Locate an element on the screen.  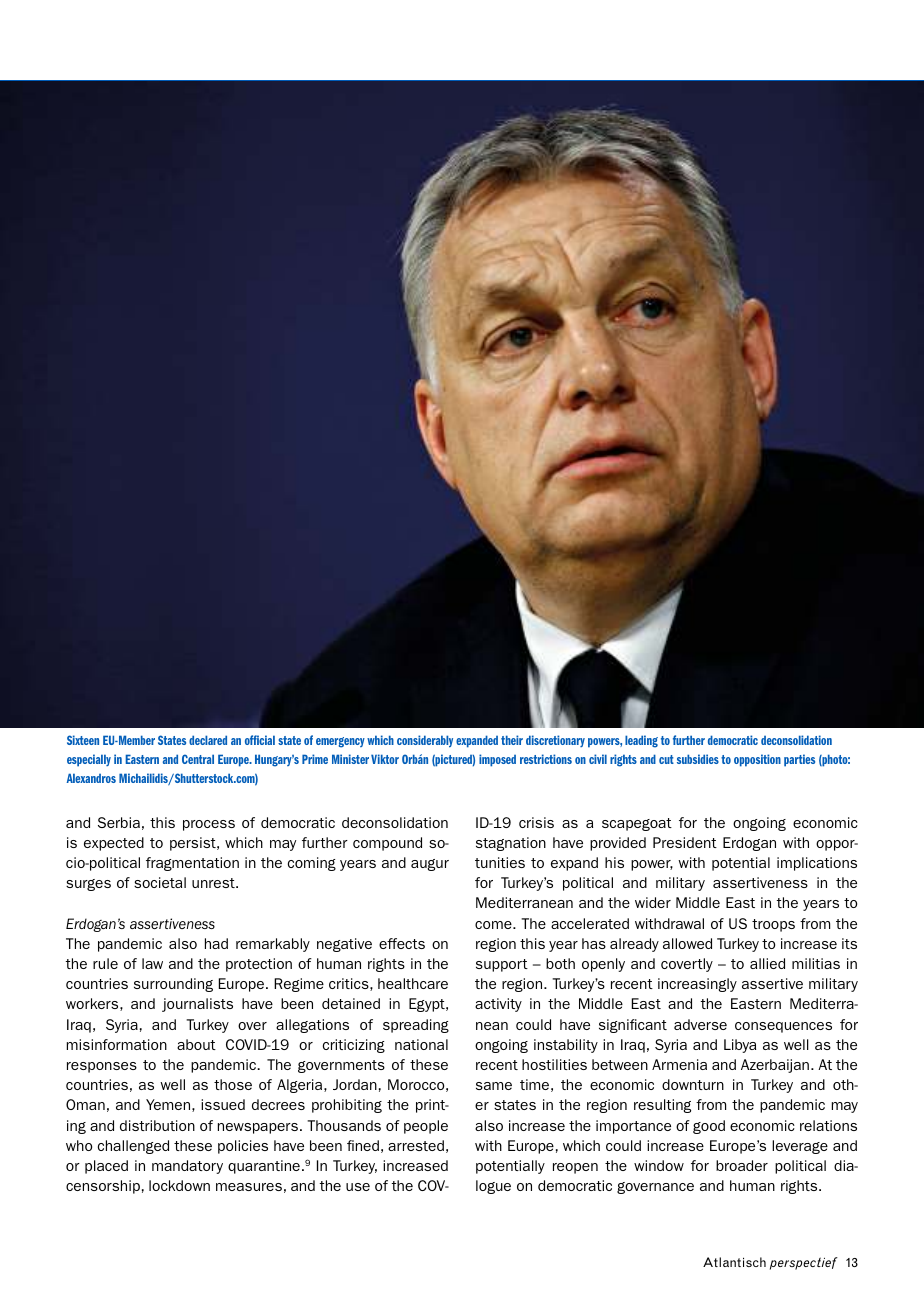
mandatory is located at coordinates (187, 1167).
